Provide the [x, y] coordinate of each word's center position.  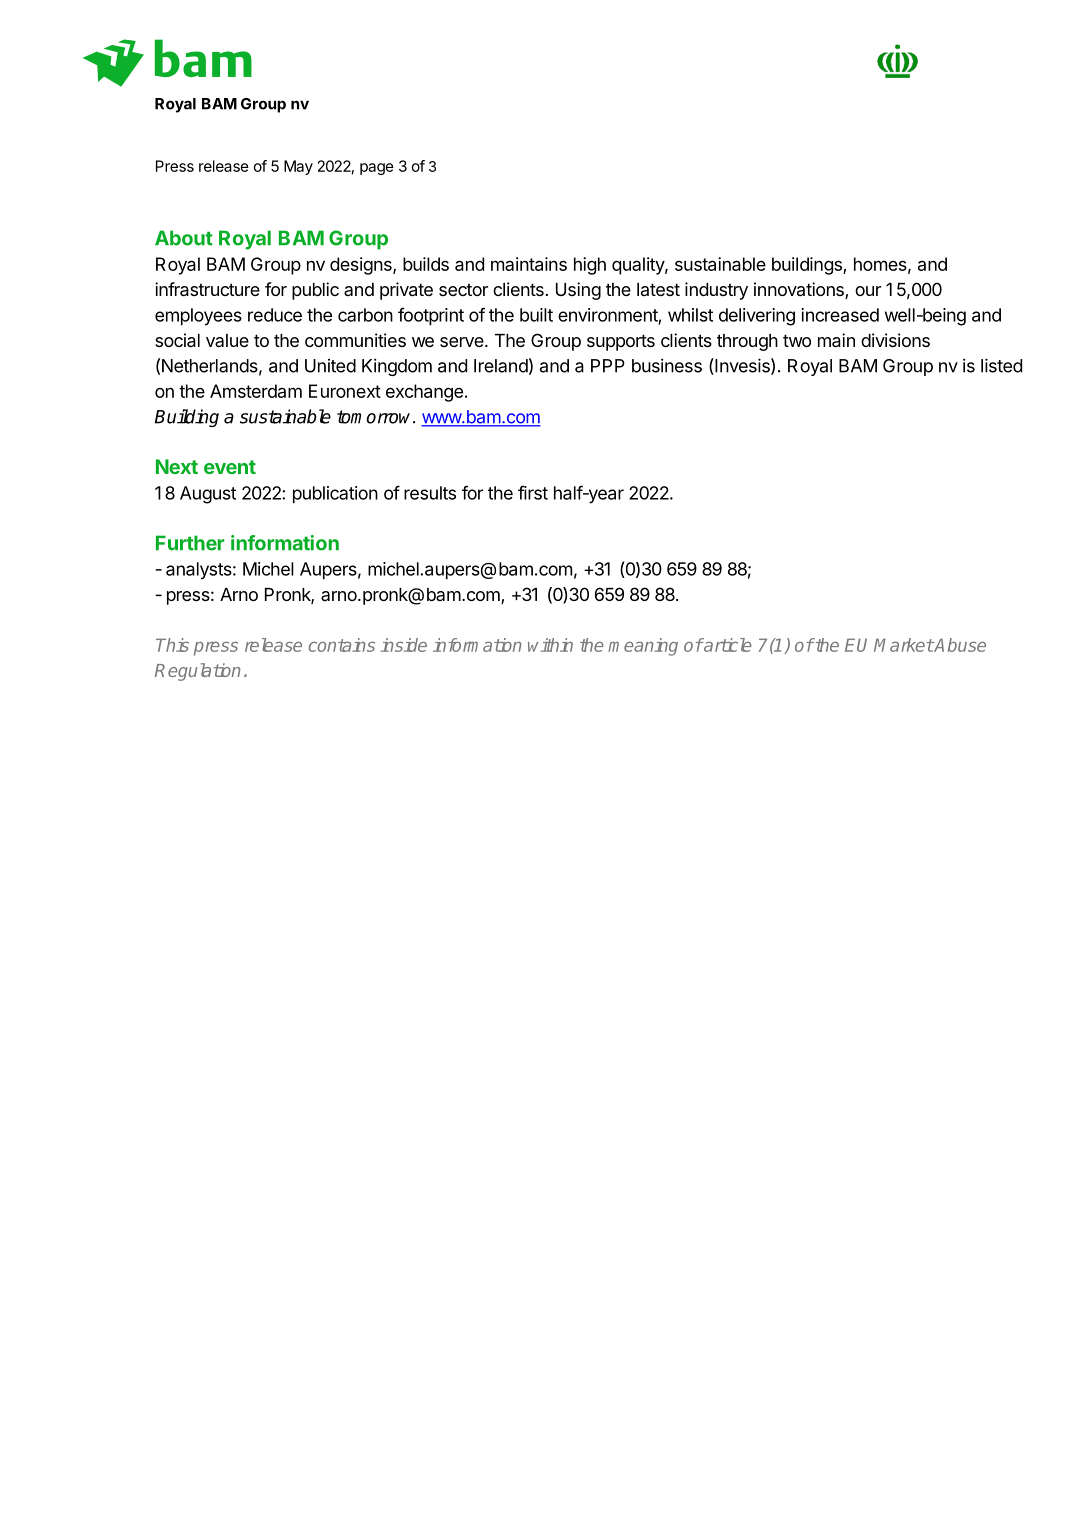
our [868, 291]
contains [342, 645]
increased [840, 315]
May [298, 167]
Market [904, 645]
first [533, 492]
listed [1001, 365]
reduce [275, 315]
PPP [608, 366]
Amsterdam [256, 391]
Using [578, 291]
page [377, 169]
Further [190, 543]
